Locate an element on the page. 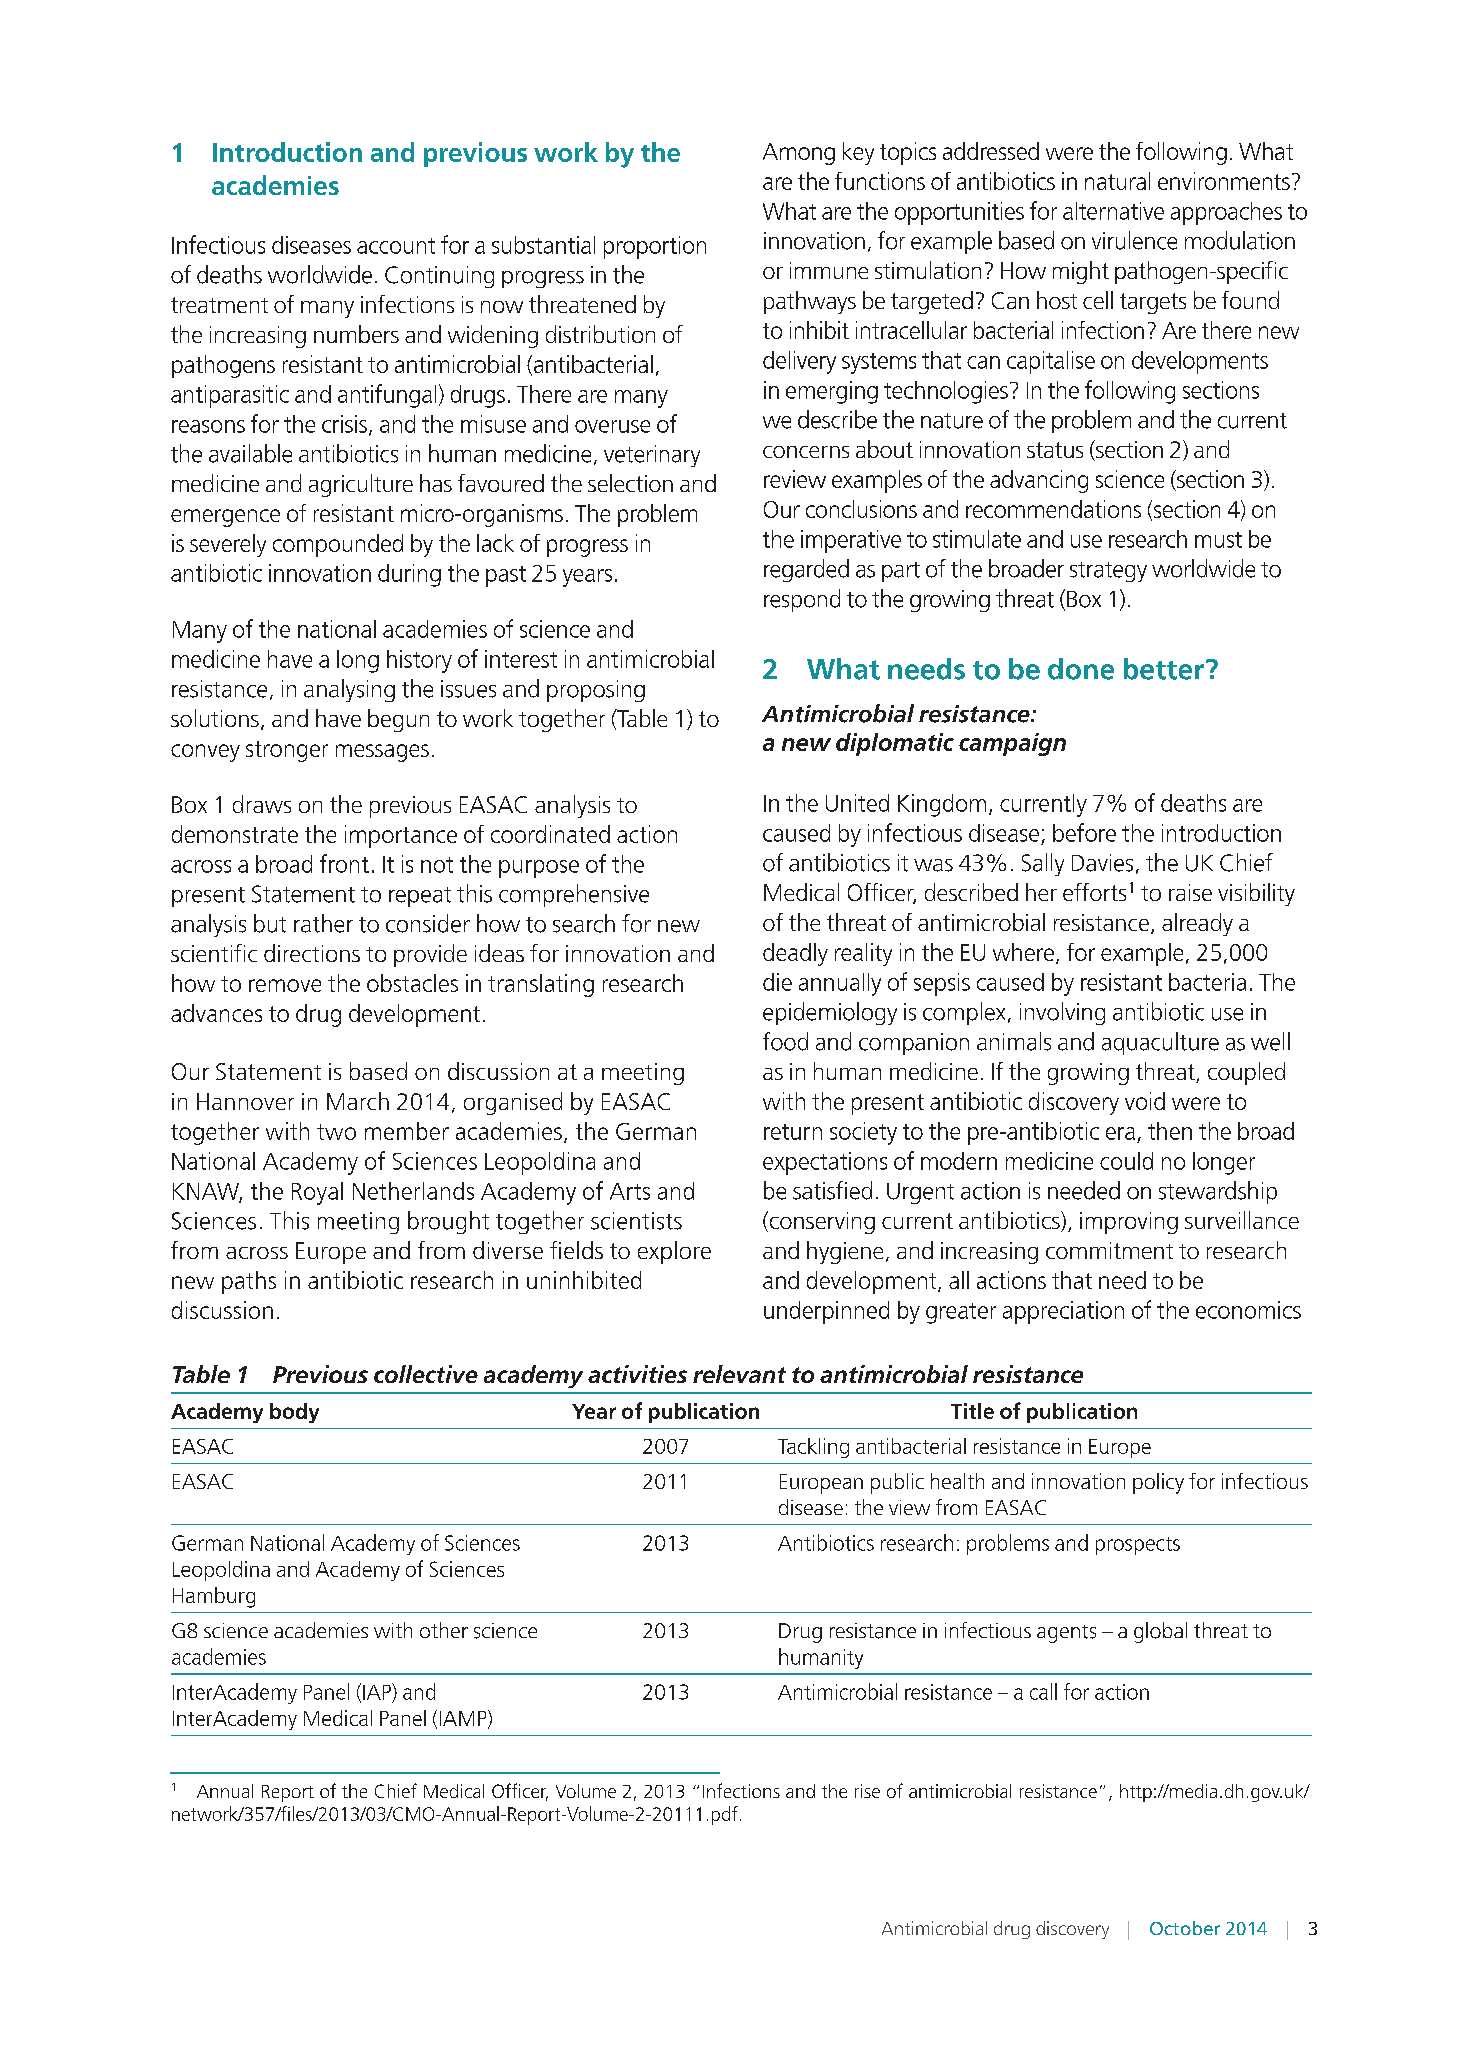 The height and width of the document is (2047, 1460). Royal is located at coordinates (317, 1193).
